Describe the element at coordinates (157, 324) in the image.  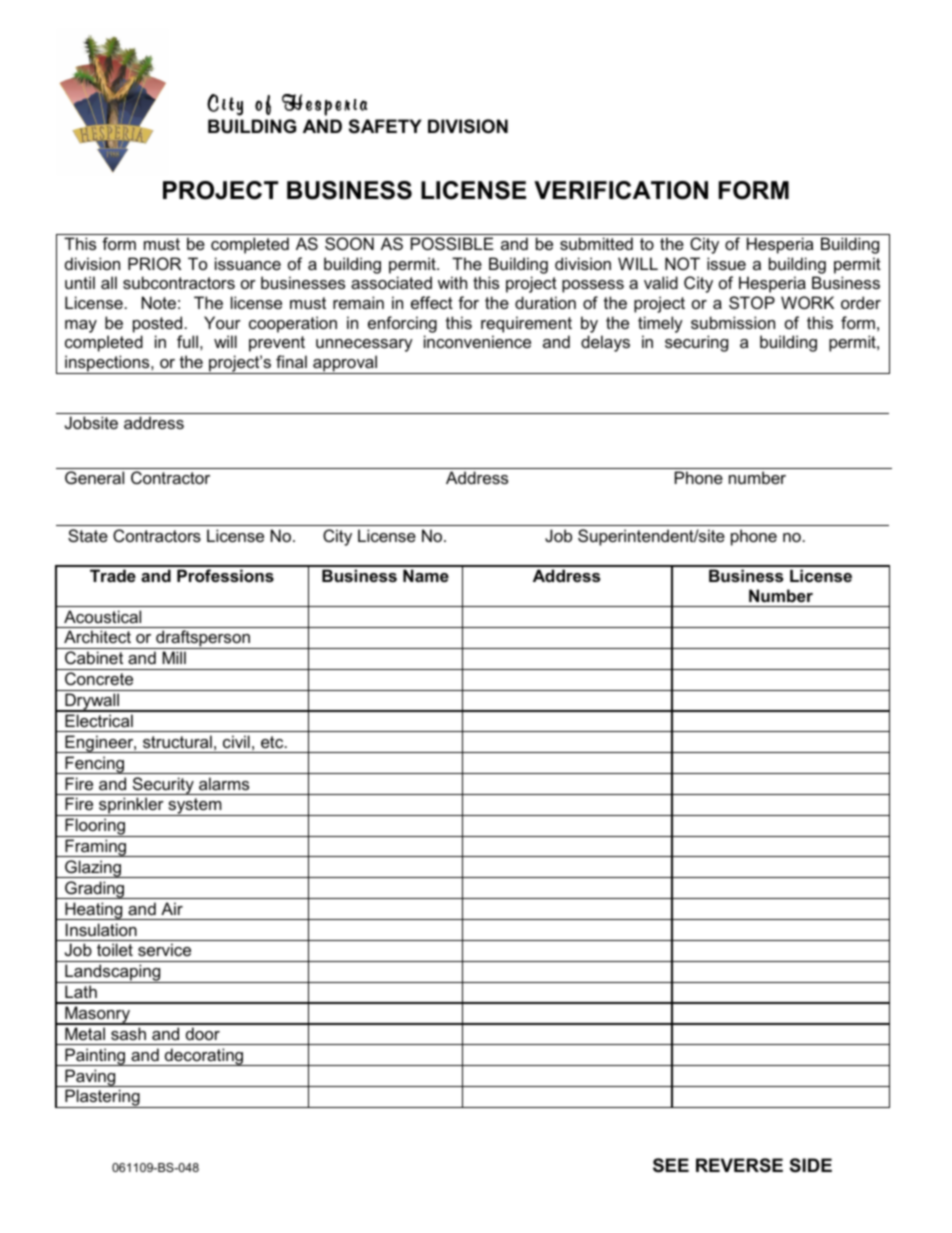
I see `posted` at that location.
